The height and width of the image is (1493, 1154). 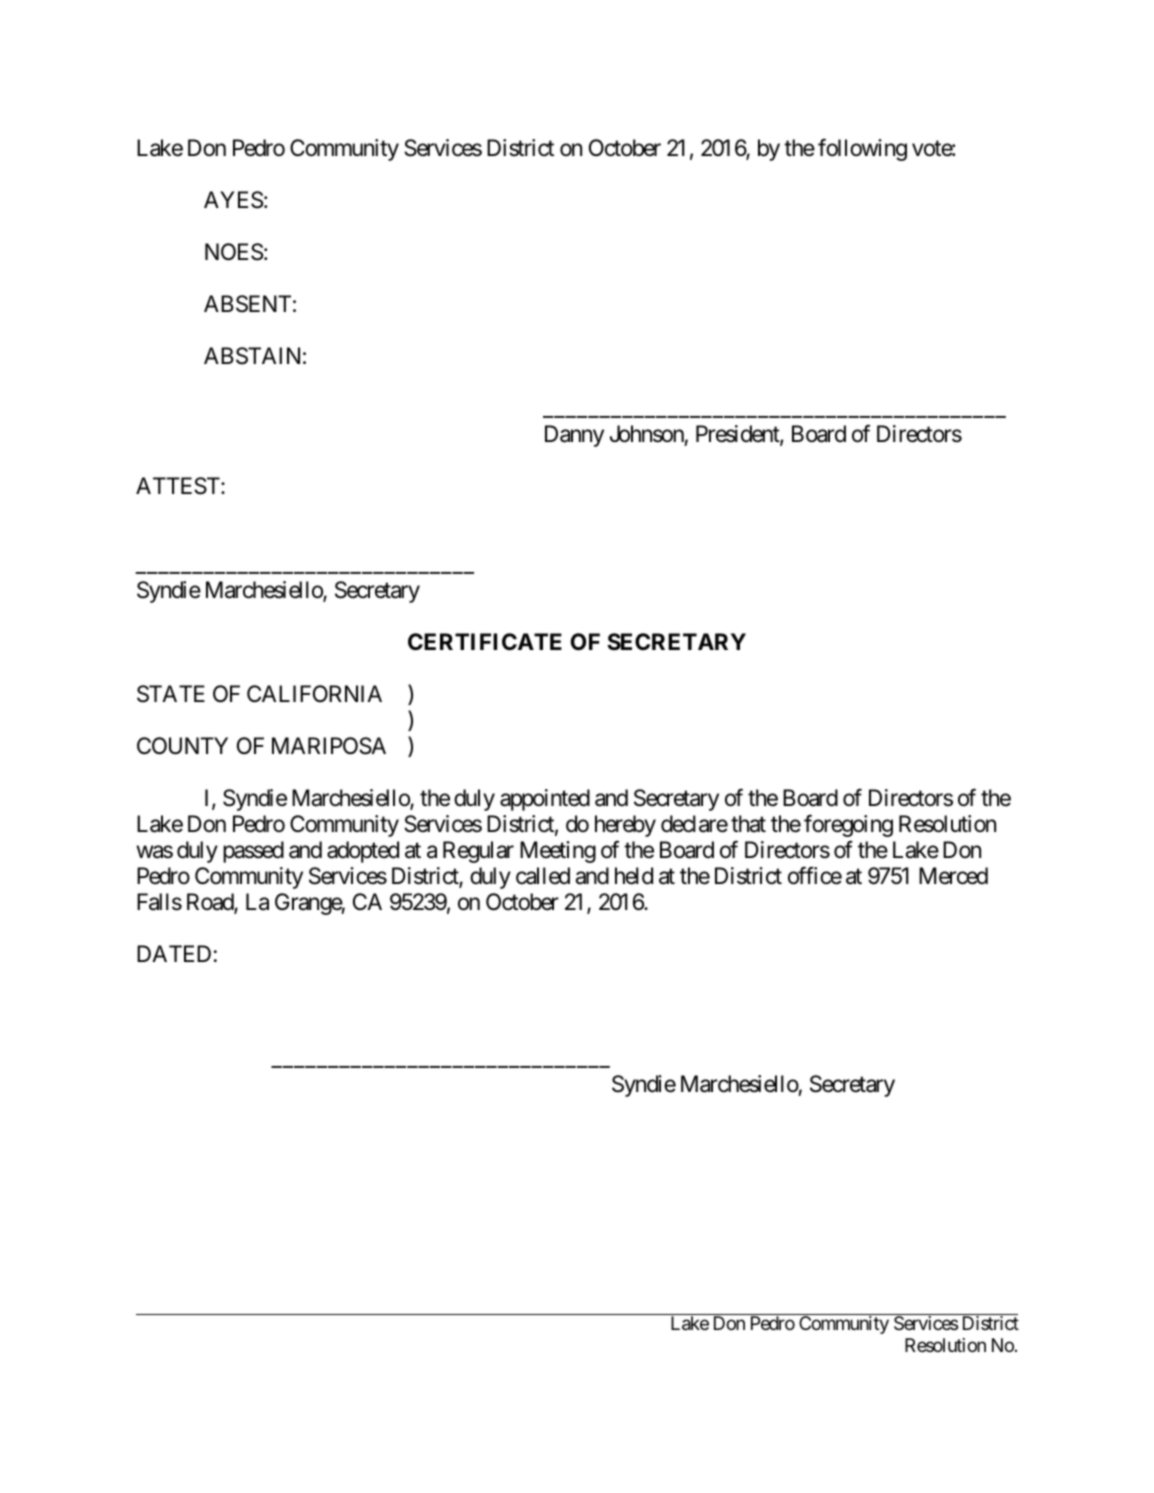 I want to click on President, so click(x=738, y=435).
